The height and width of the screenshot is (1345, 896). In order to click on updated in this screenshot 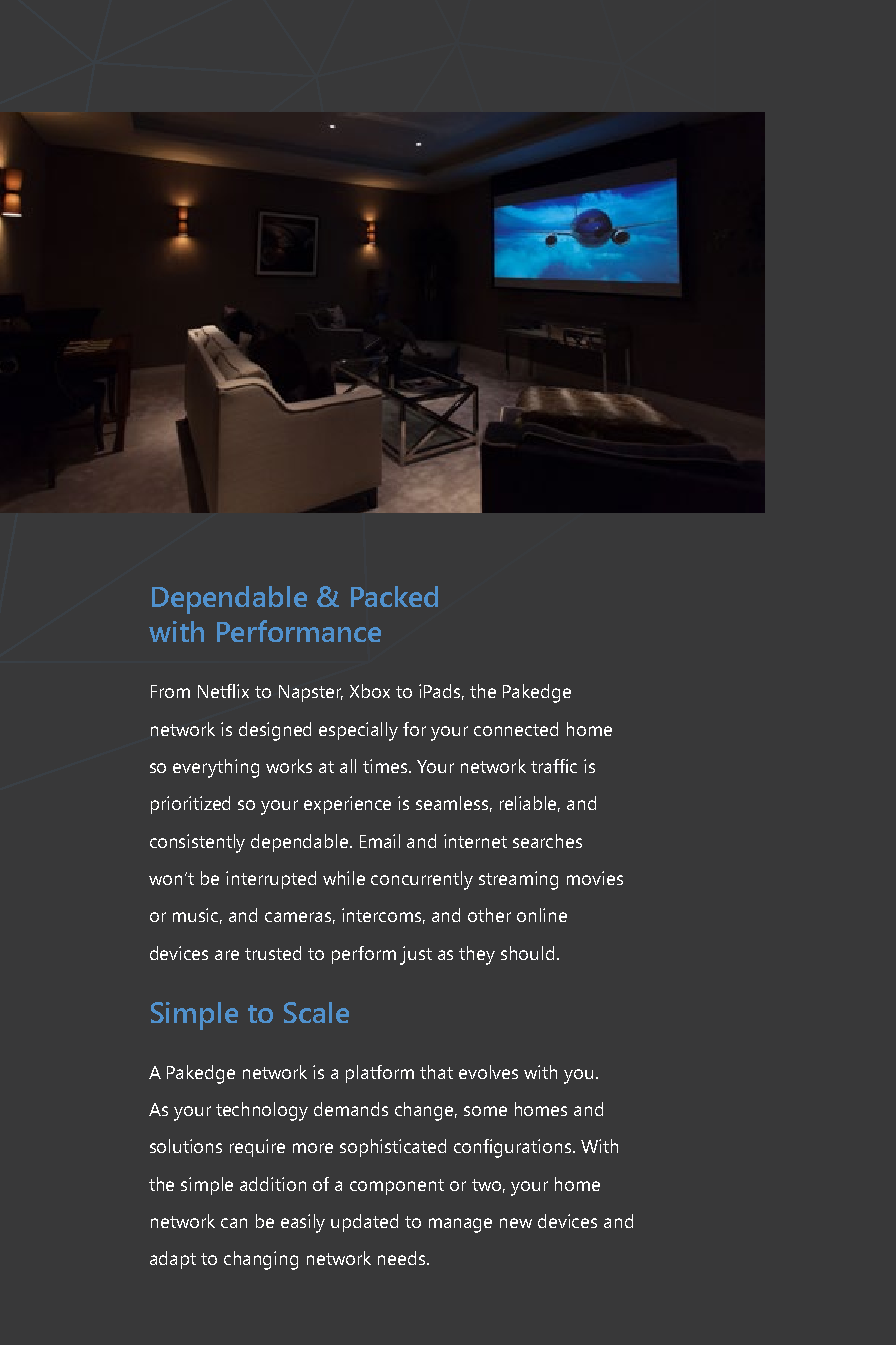, I will do `click(364, 1223)`.
